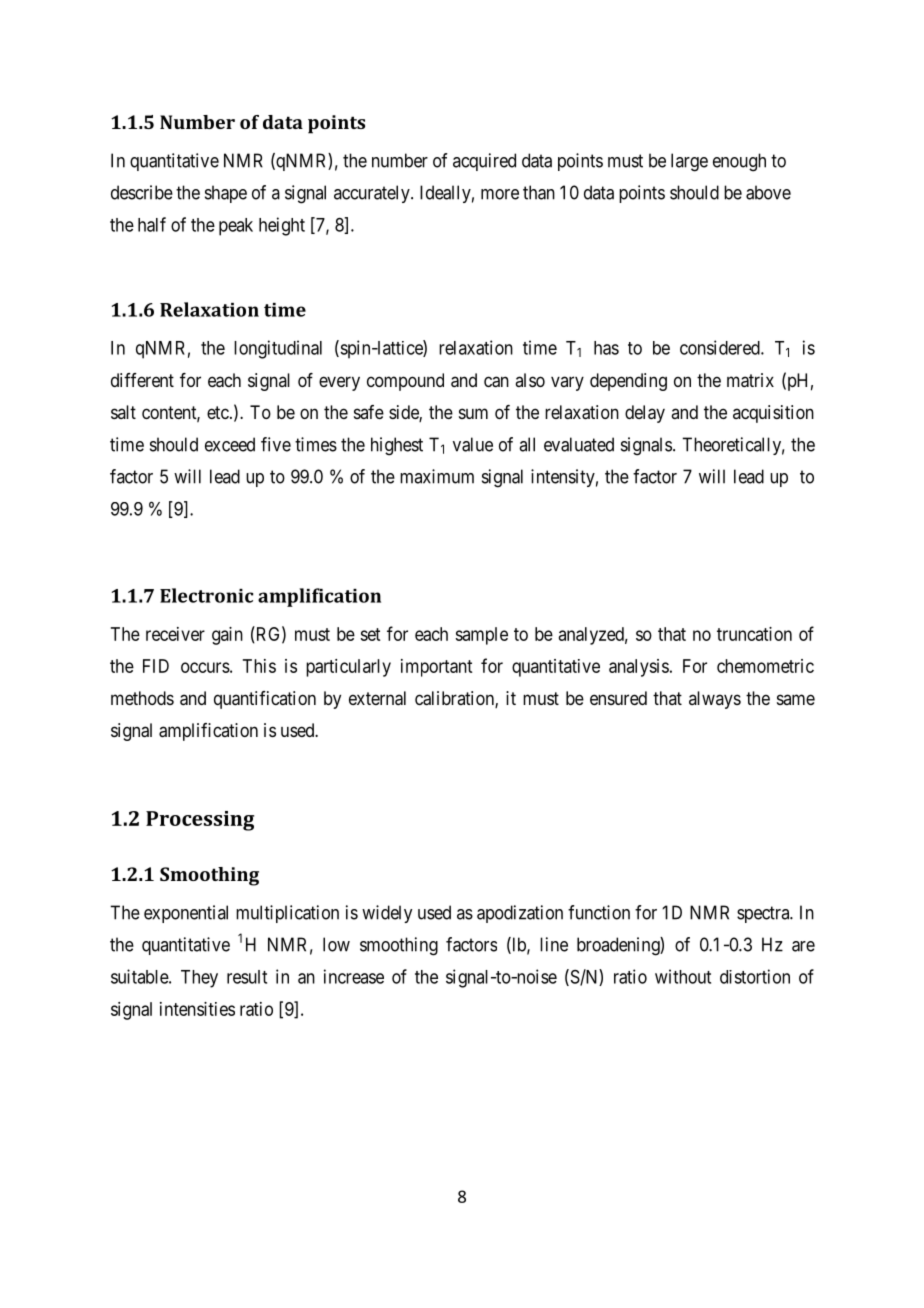  Describe the element at coordinates (754, 634) in the image. I see `truncation` at that location.
